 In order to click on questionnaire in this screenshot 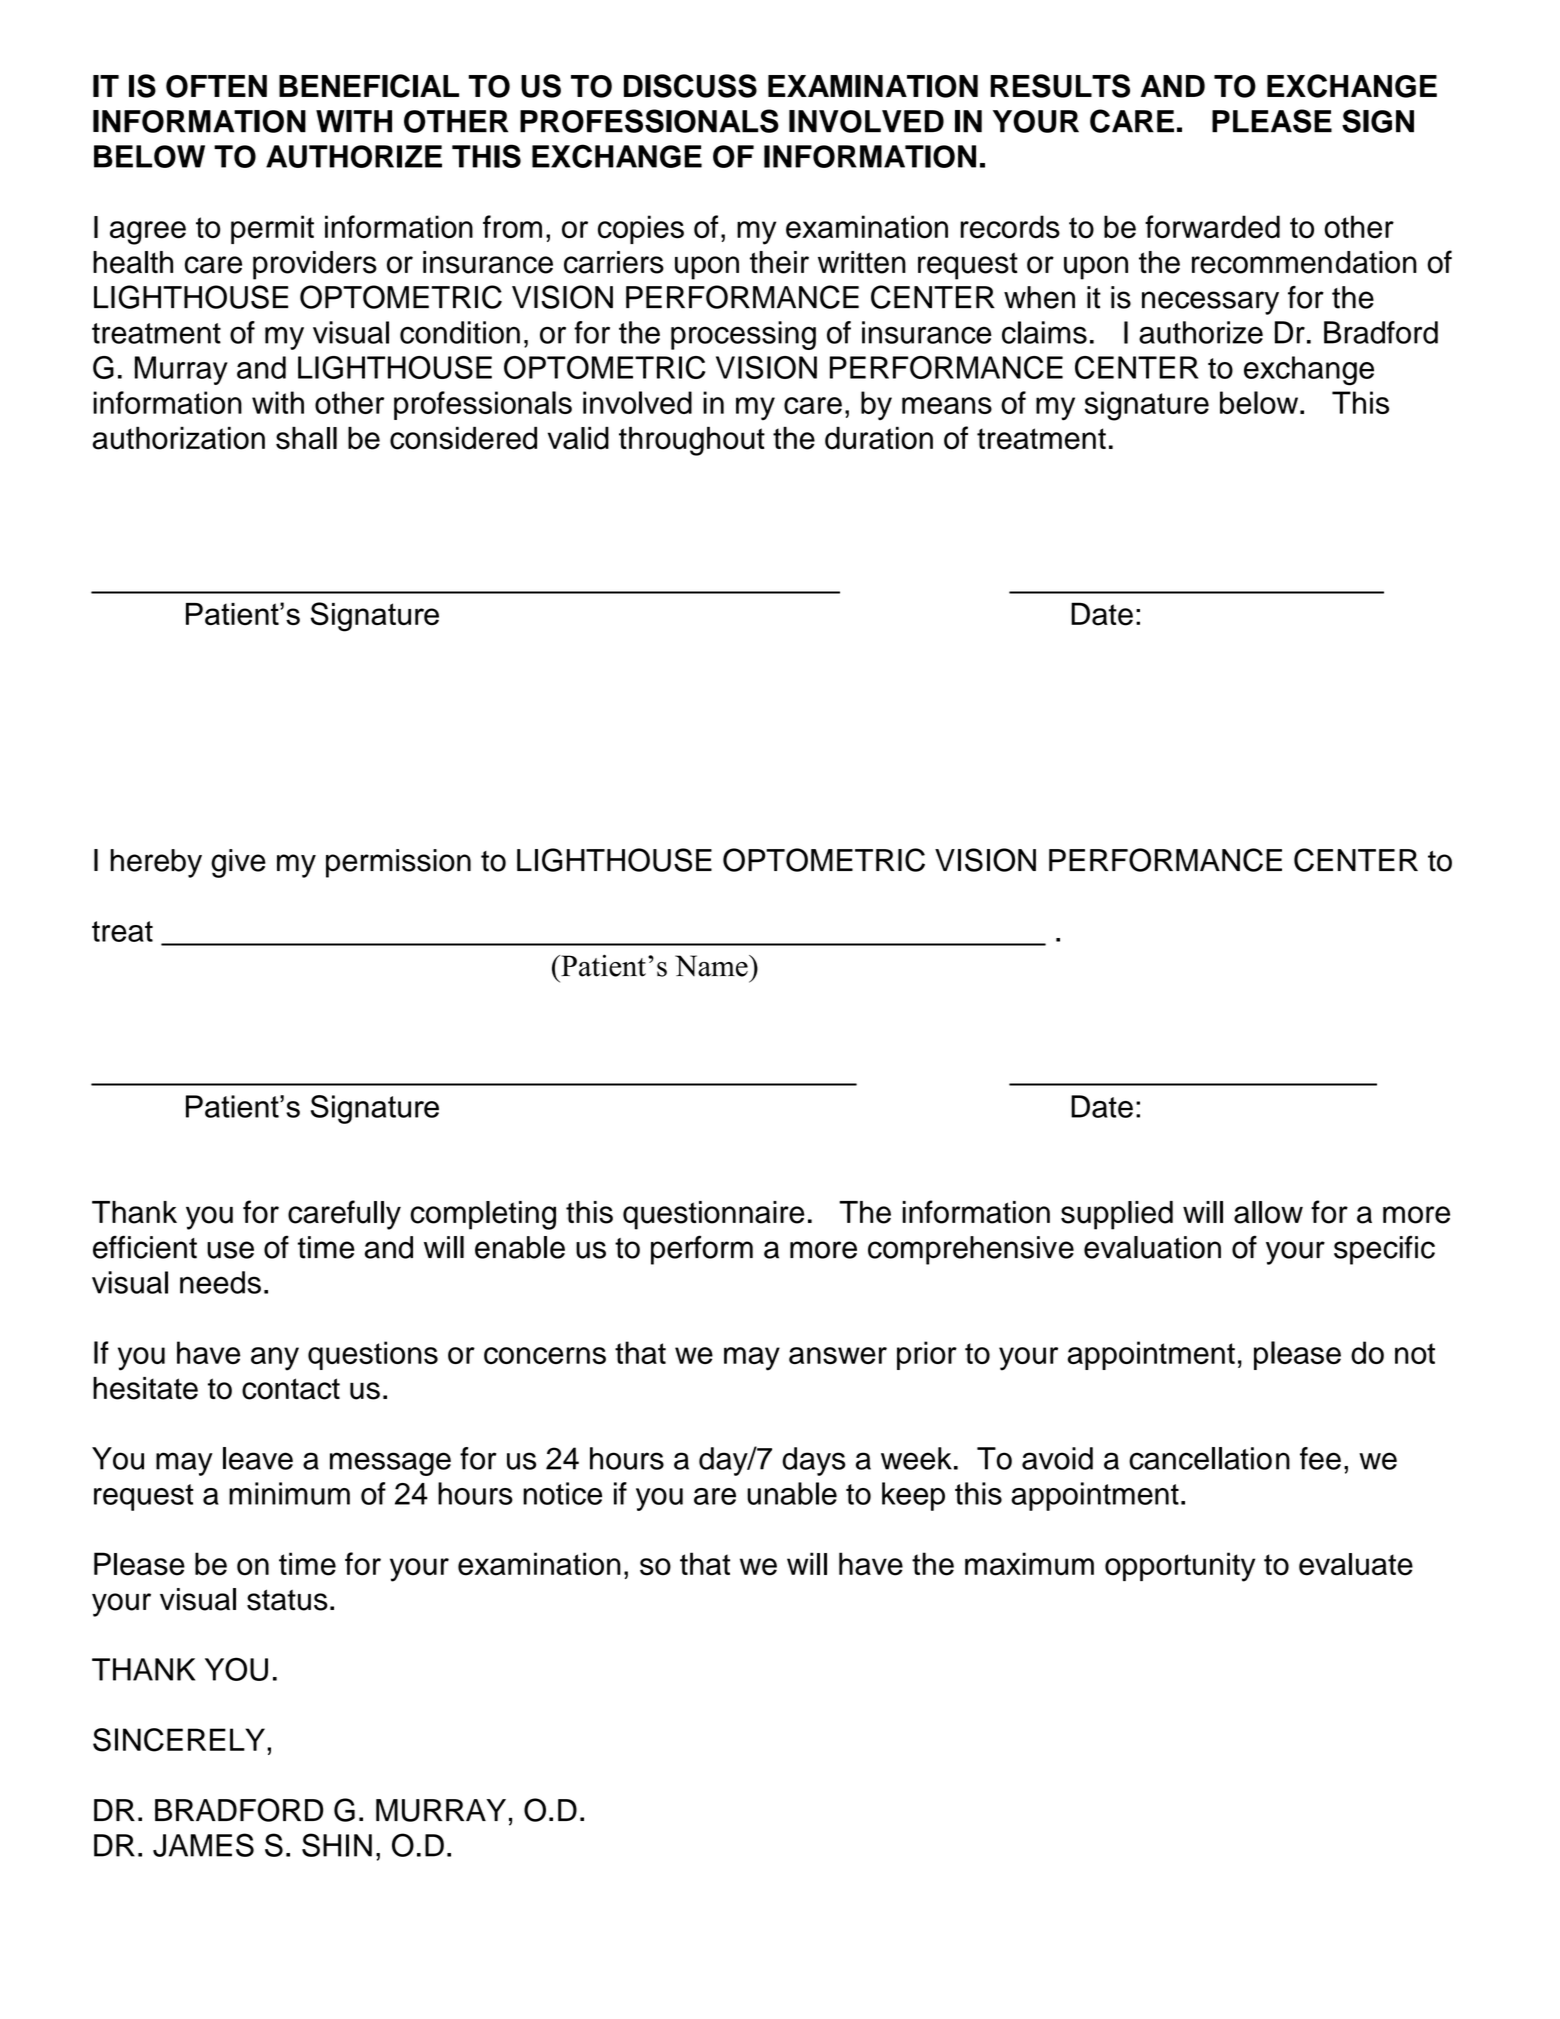, I will do `click(713, 1215)`.
